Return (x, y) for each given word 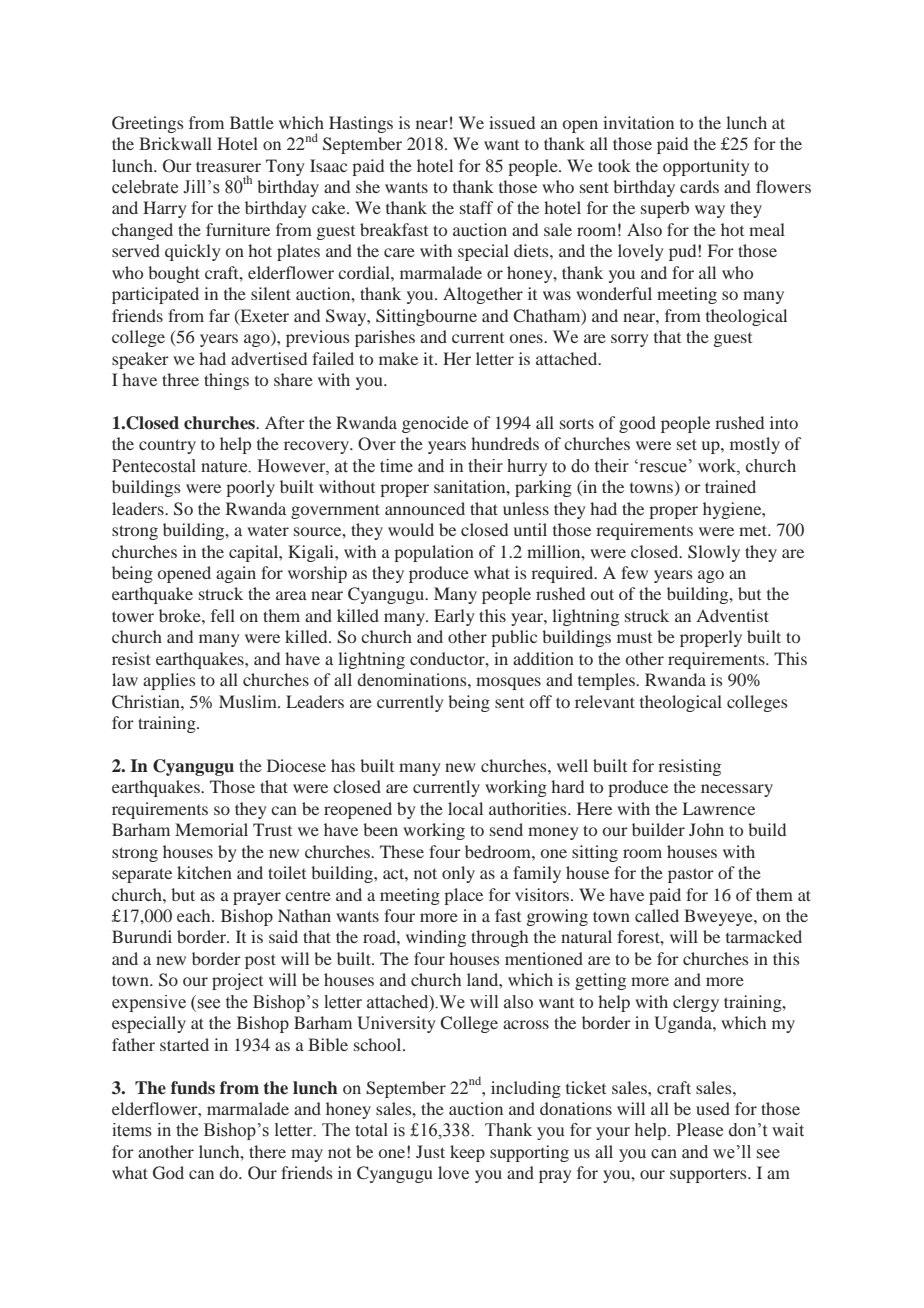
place (463, 896)
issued (512, 122)
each (195, 915)
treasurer (228, 166)
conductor (448, 658)
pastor (691, 875)
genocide (435, 424)
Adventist (732, 615)
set (687, 444)
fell (223, 615)
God (168, 1173)
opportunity (706, 167)
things (226, 381)
